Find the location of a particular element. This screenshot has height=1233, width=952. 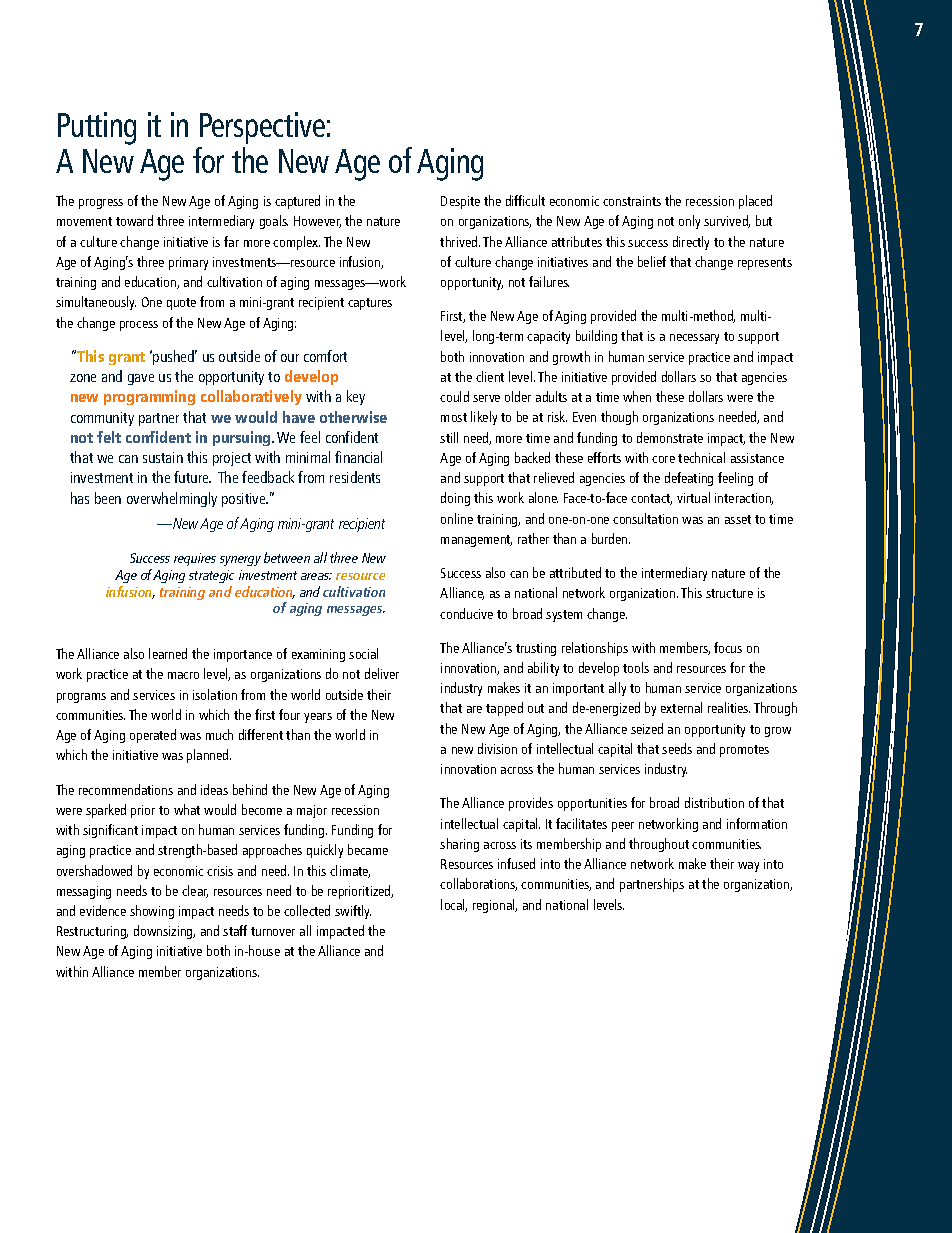

necessary is located at coordinates (694, 339).
